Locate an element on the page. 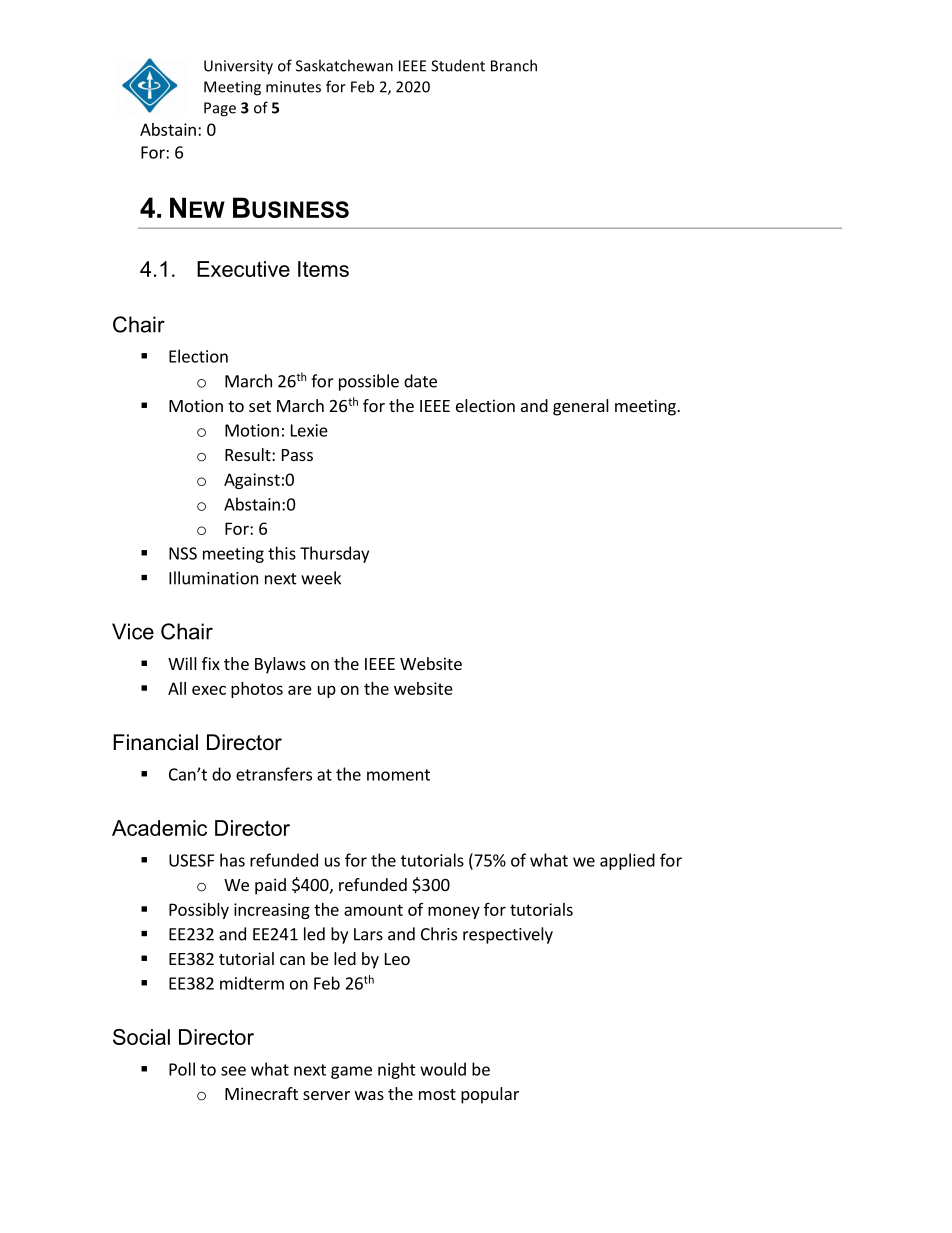 This document has height=1233, width=952. Page is located at coordinates (220, 109).
